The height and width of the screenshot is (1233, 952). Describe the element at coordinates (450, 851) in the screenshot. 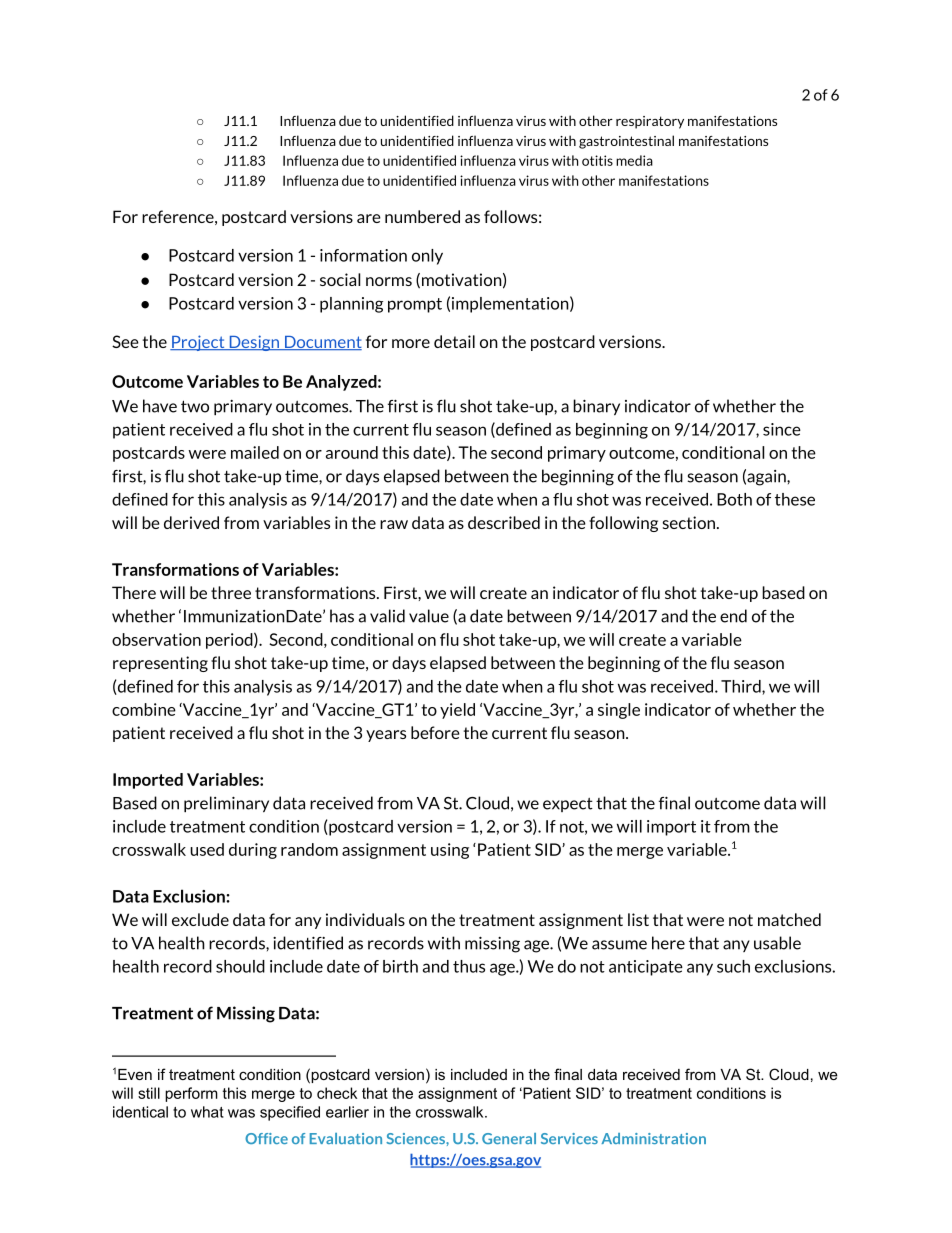

I see `using` at that location.
